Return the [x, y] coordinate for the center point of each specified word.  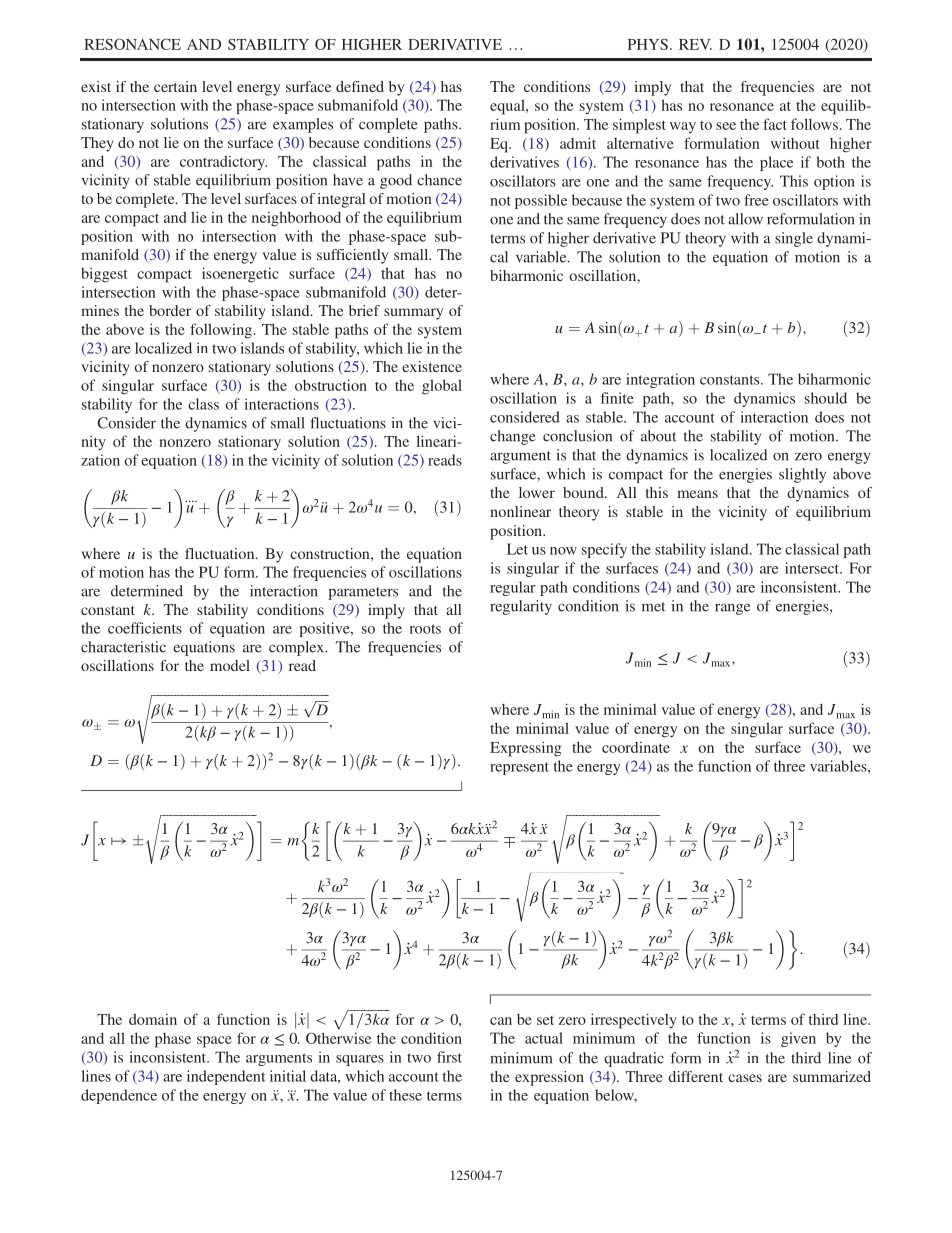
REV [695, 44]
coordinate [636, 747]
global [442, 387]
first [449, 1057]
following [221, 331]
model [230, 665]
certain [175, 86]
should [826, 398]
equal [508, 107]
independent [226, 1077]
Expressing [525, 749]
